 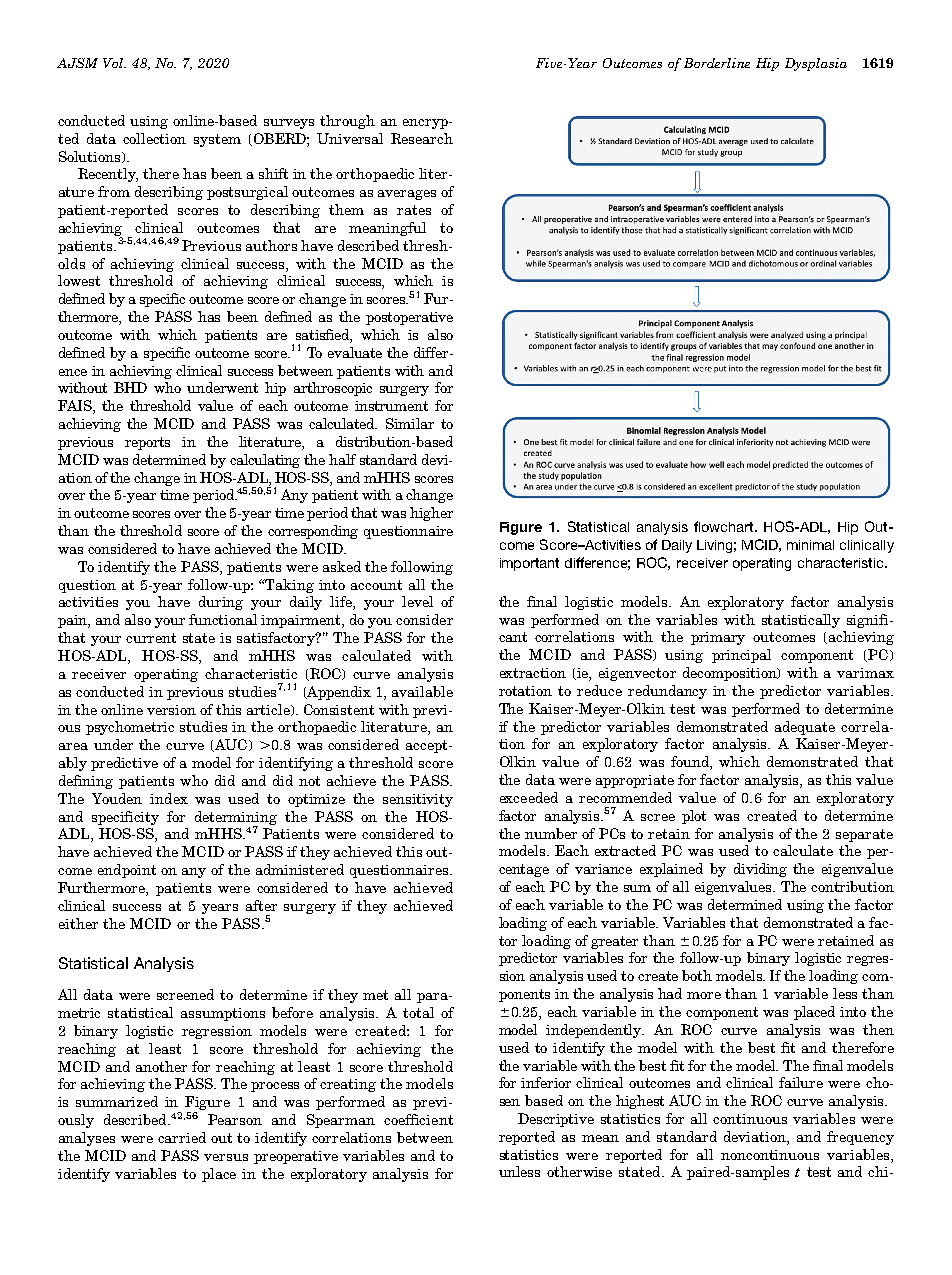 I want to click on Dysplasia, so click(x=816, y=64).
